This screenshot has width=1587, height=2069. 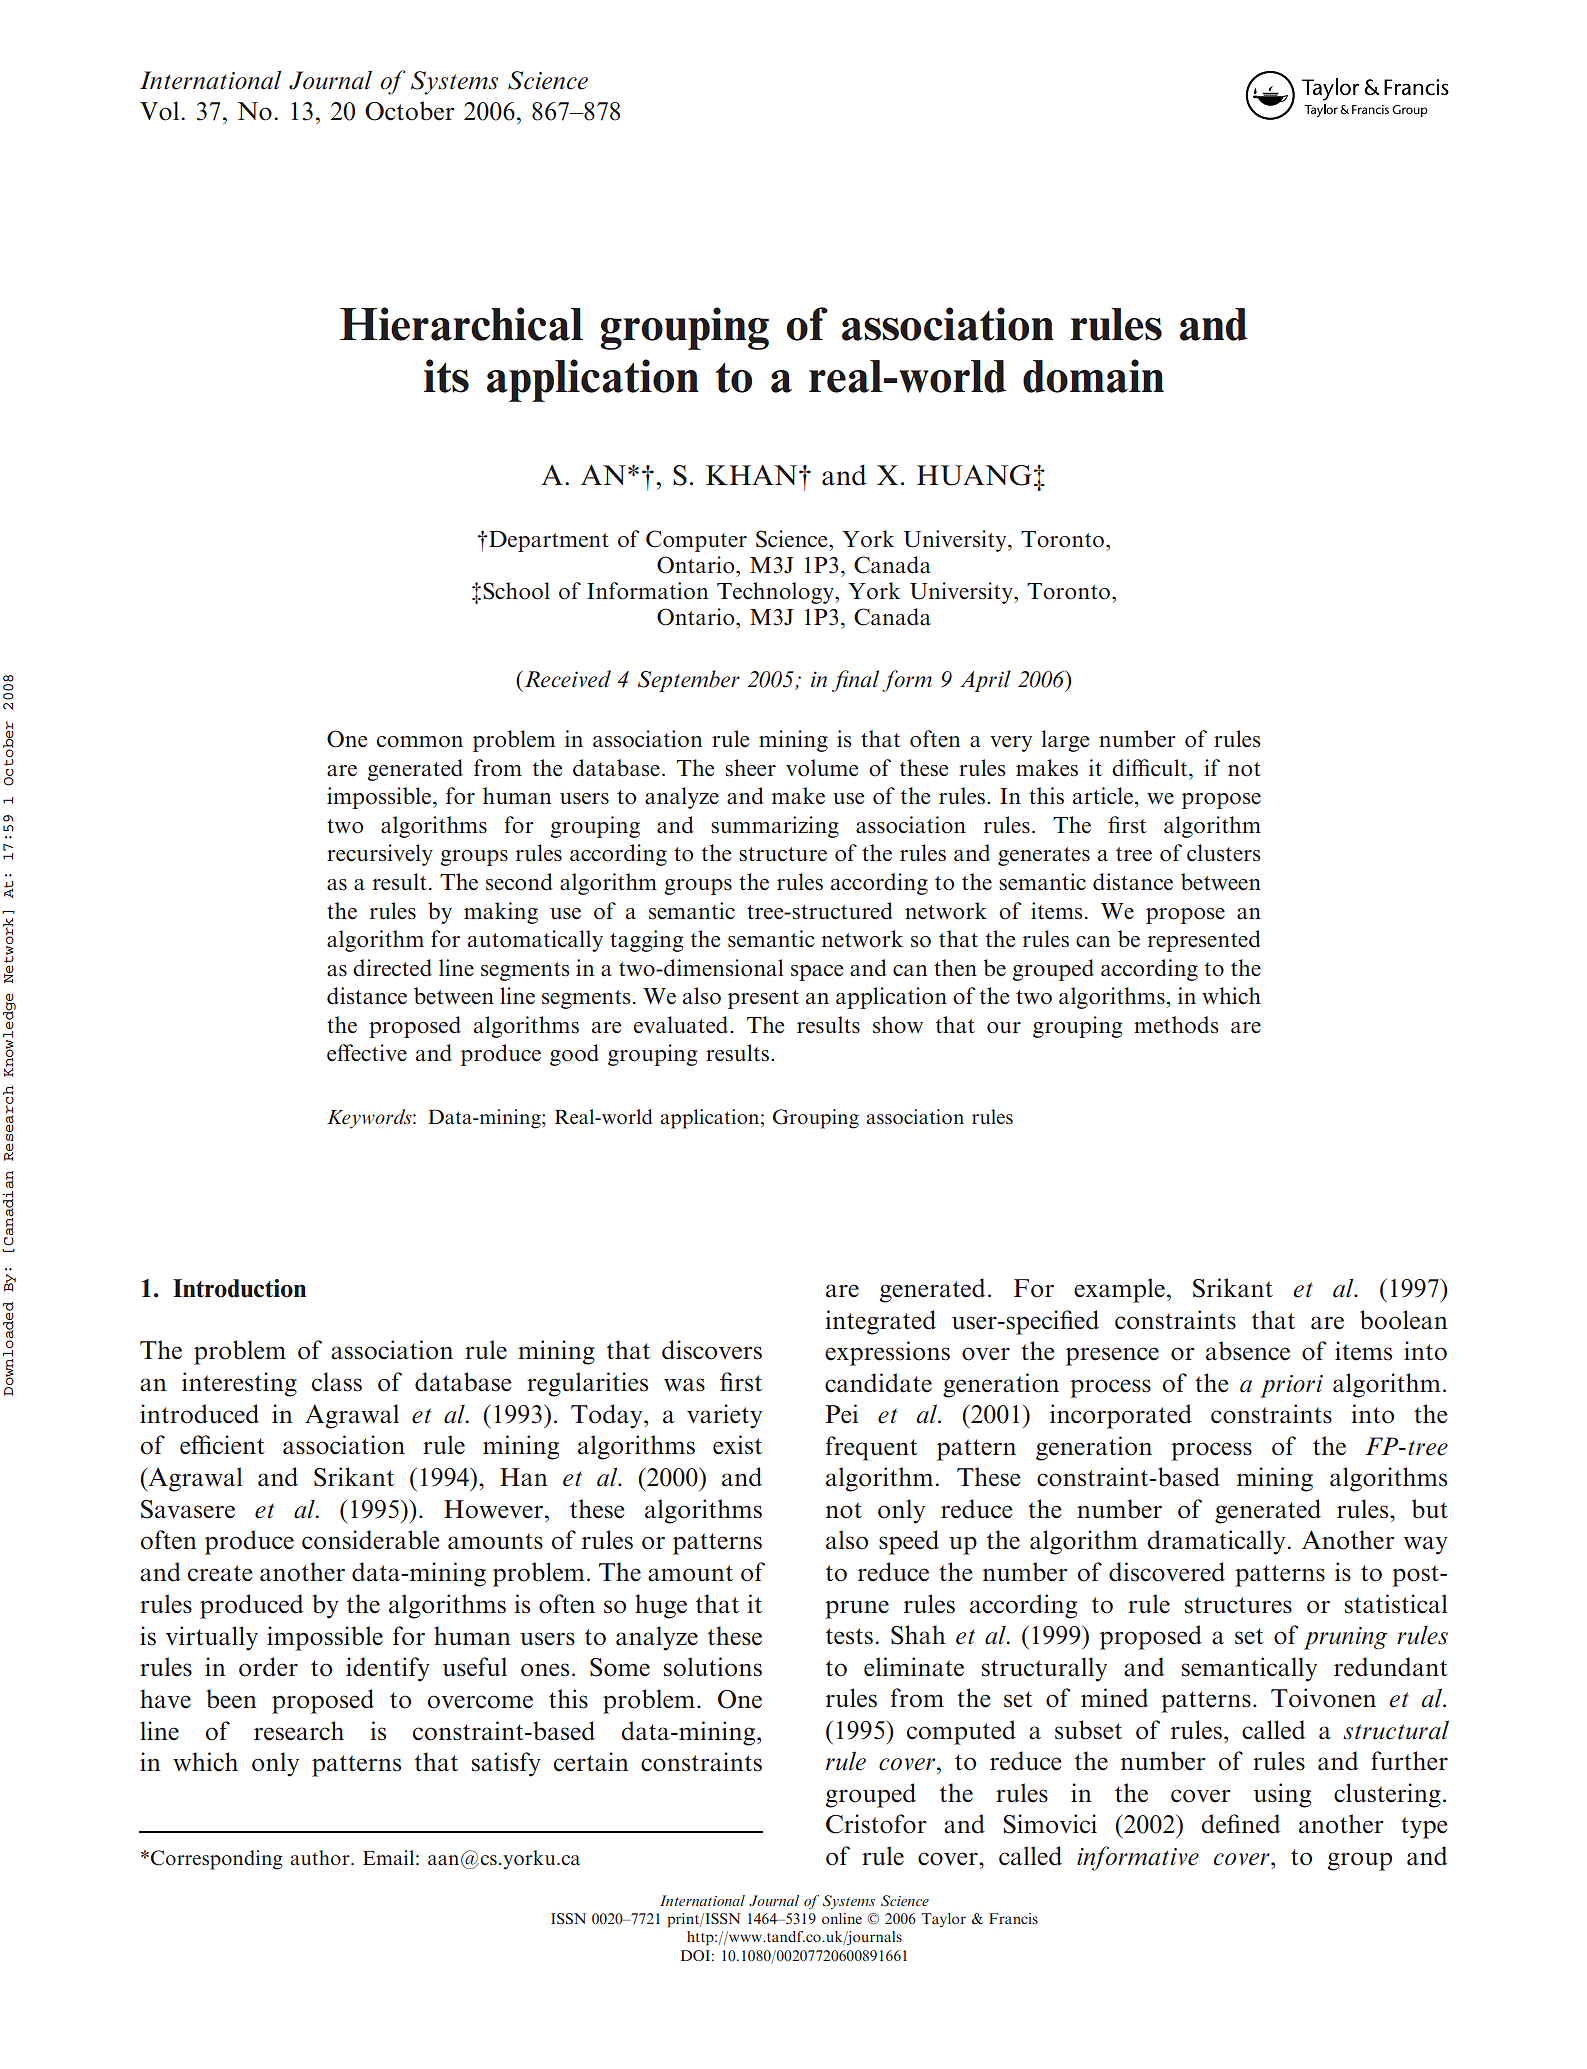 I want to click on integrated, so click(x=880, y=1322).
